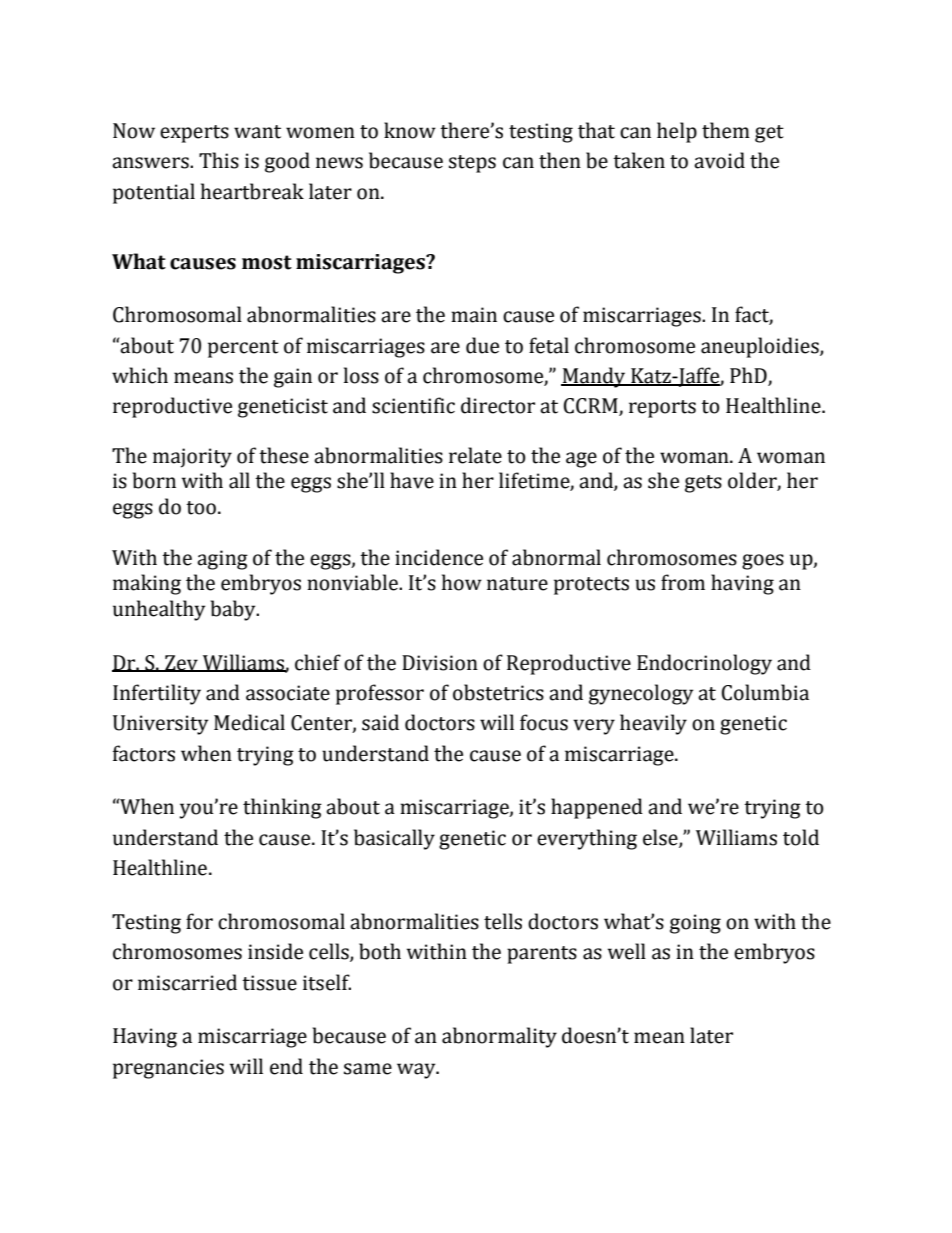 This document has height=1233, width=952. What do you see at coordinates (192, 458) in the document?
I see `majority` at bounding box center [192, 458].
